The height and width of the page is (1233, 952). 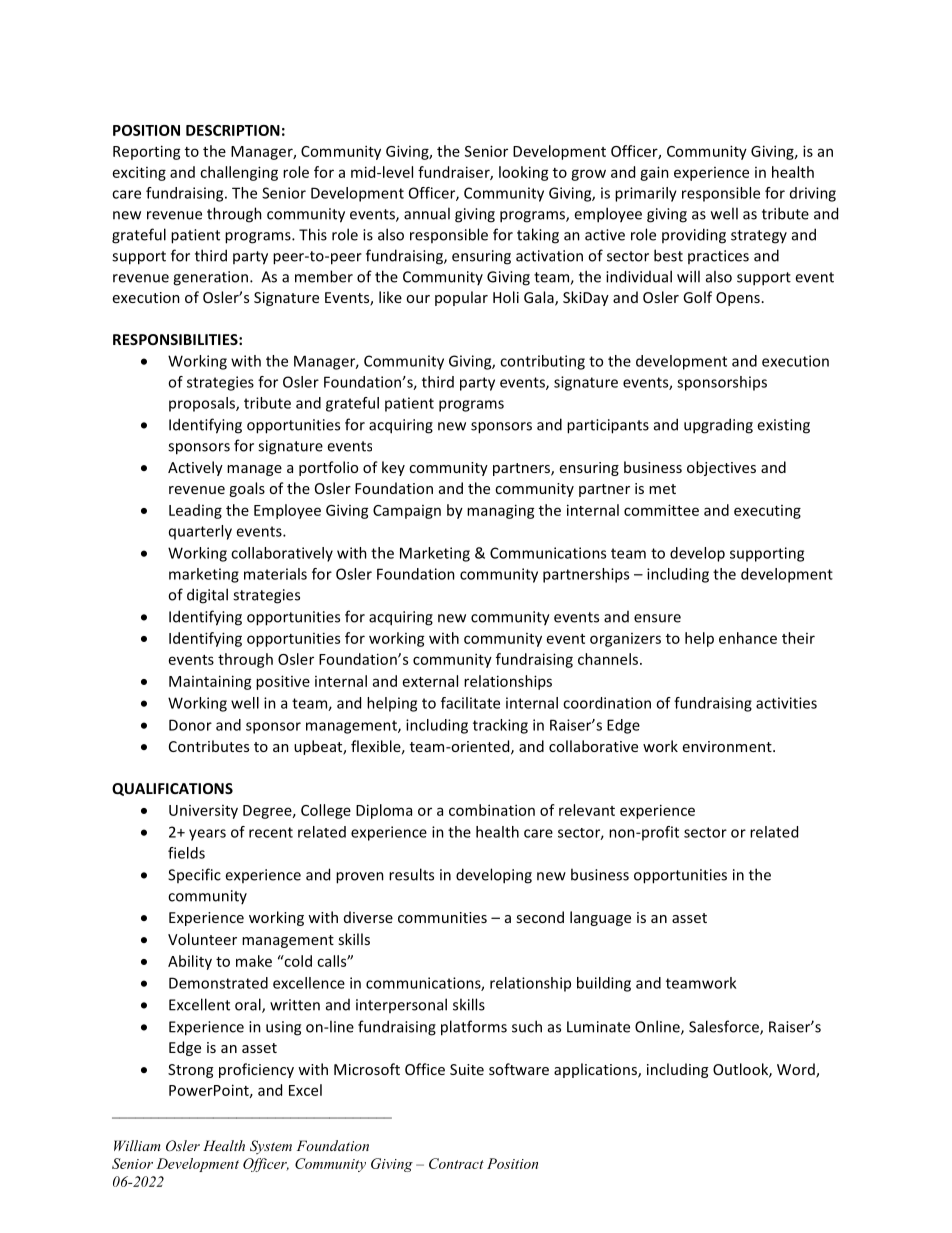 I want to click on language, so click(x=600, y=918).
